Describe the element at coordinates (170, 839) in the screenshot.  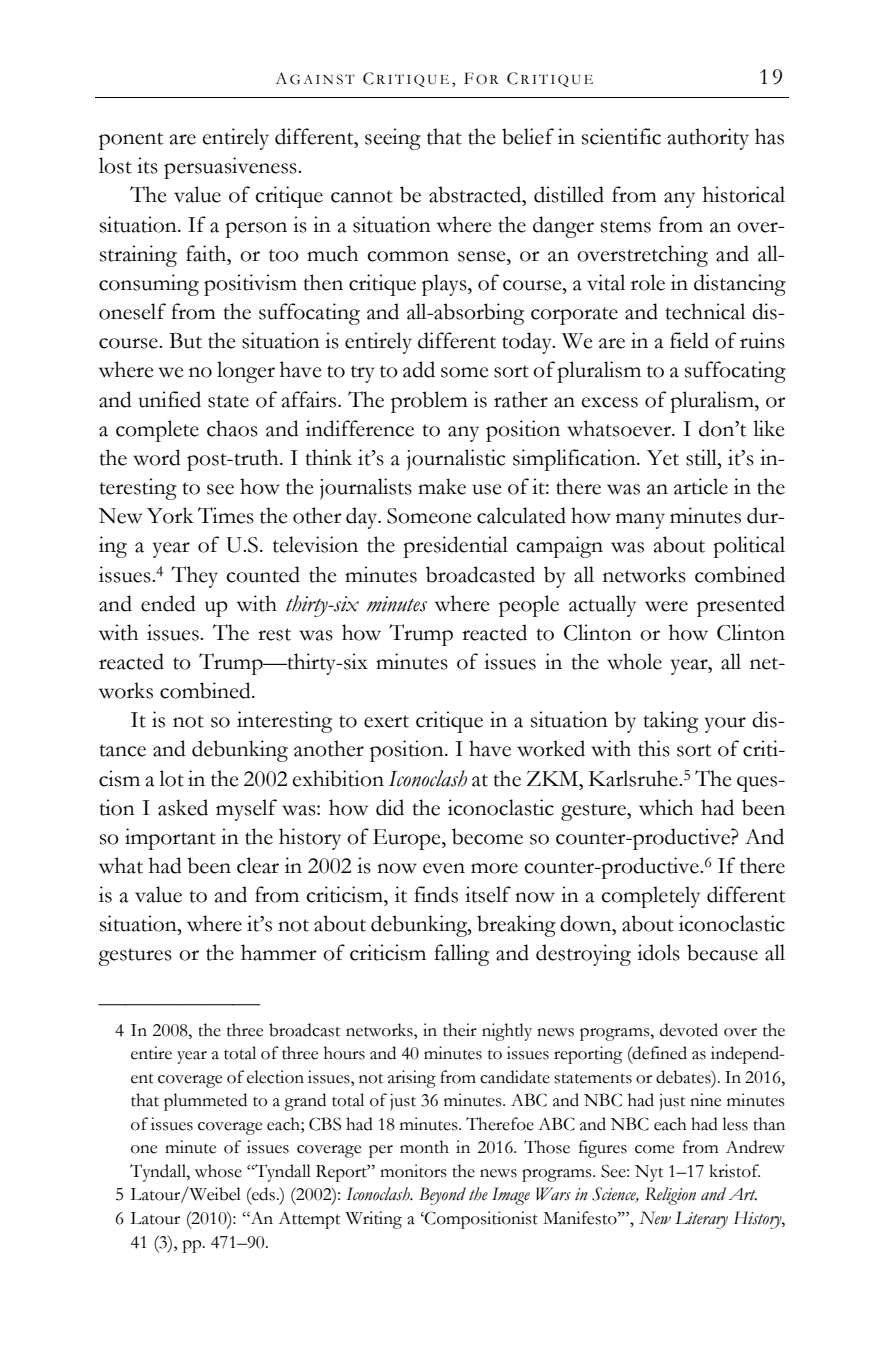
I see `important` at that location.
